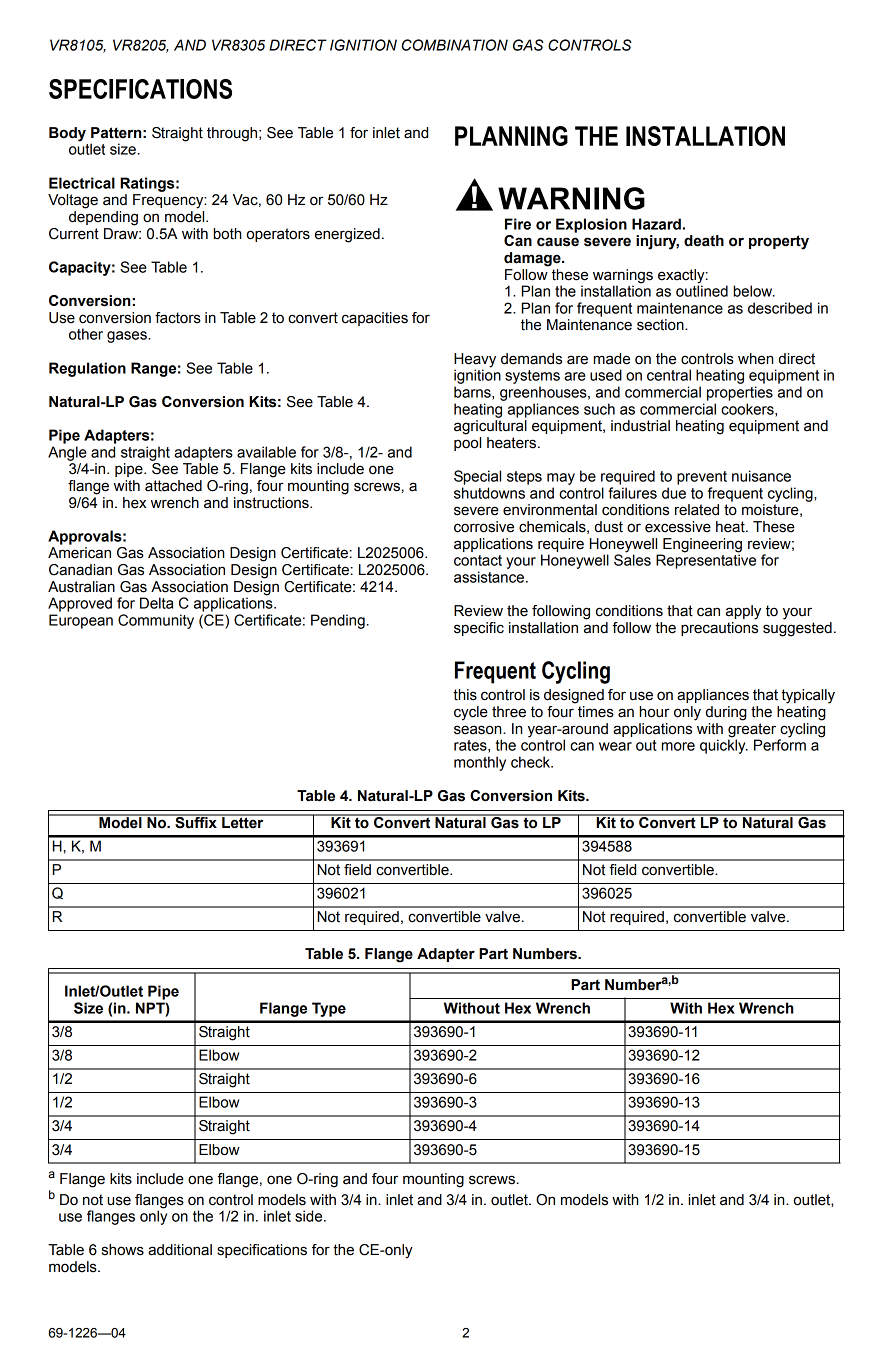 The width and height of the page is (887, 1372). What do you see at coordinates (455, 45) in the page?
I see `COMBINATION` at bounding box center [455, 45].
